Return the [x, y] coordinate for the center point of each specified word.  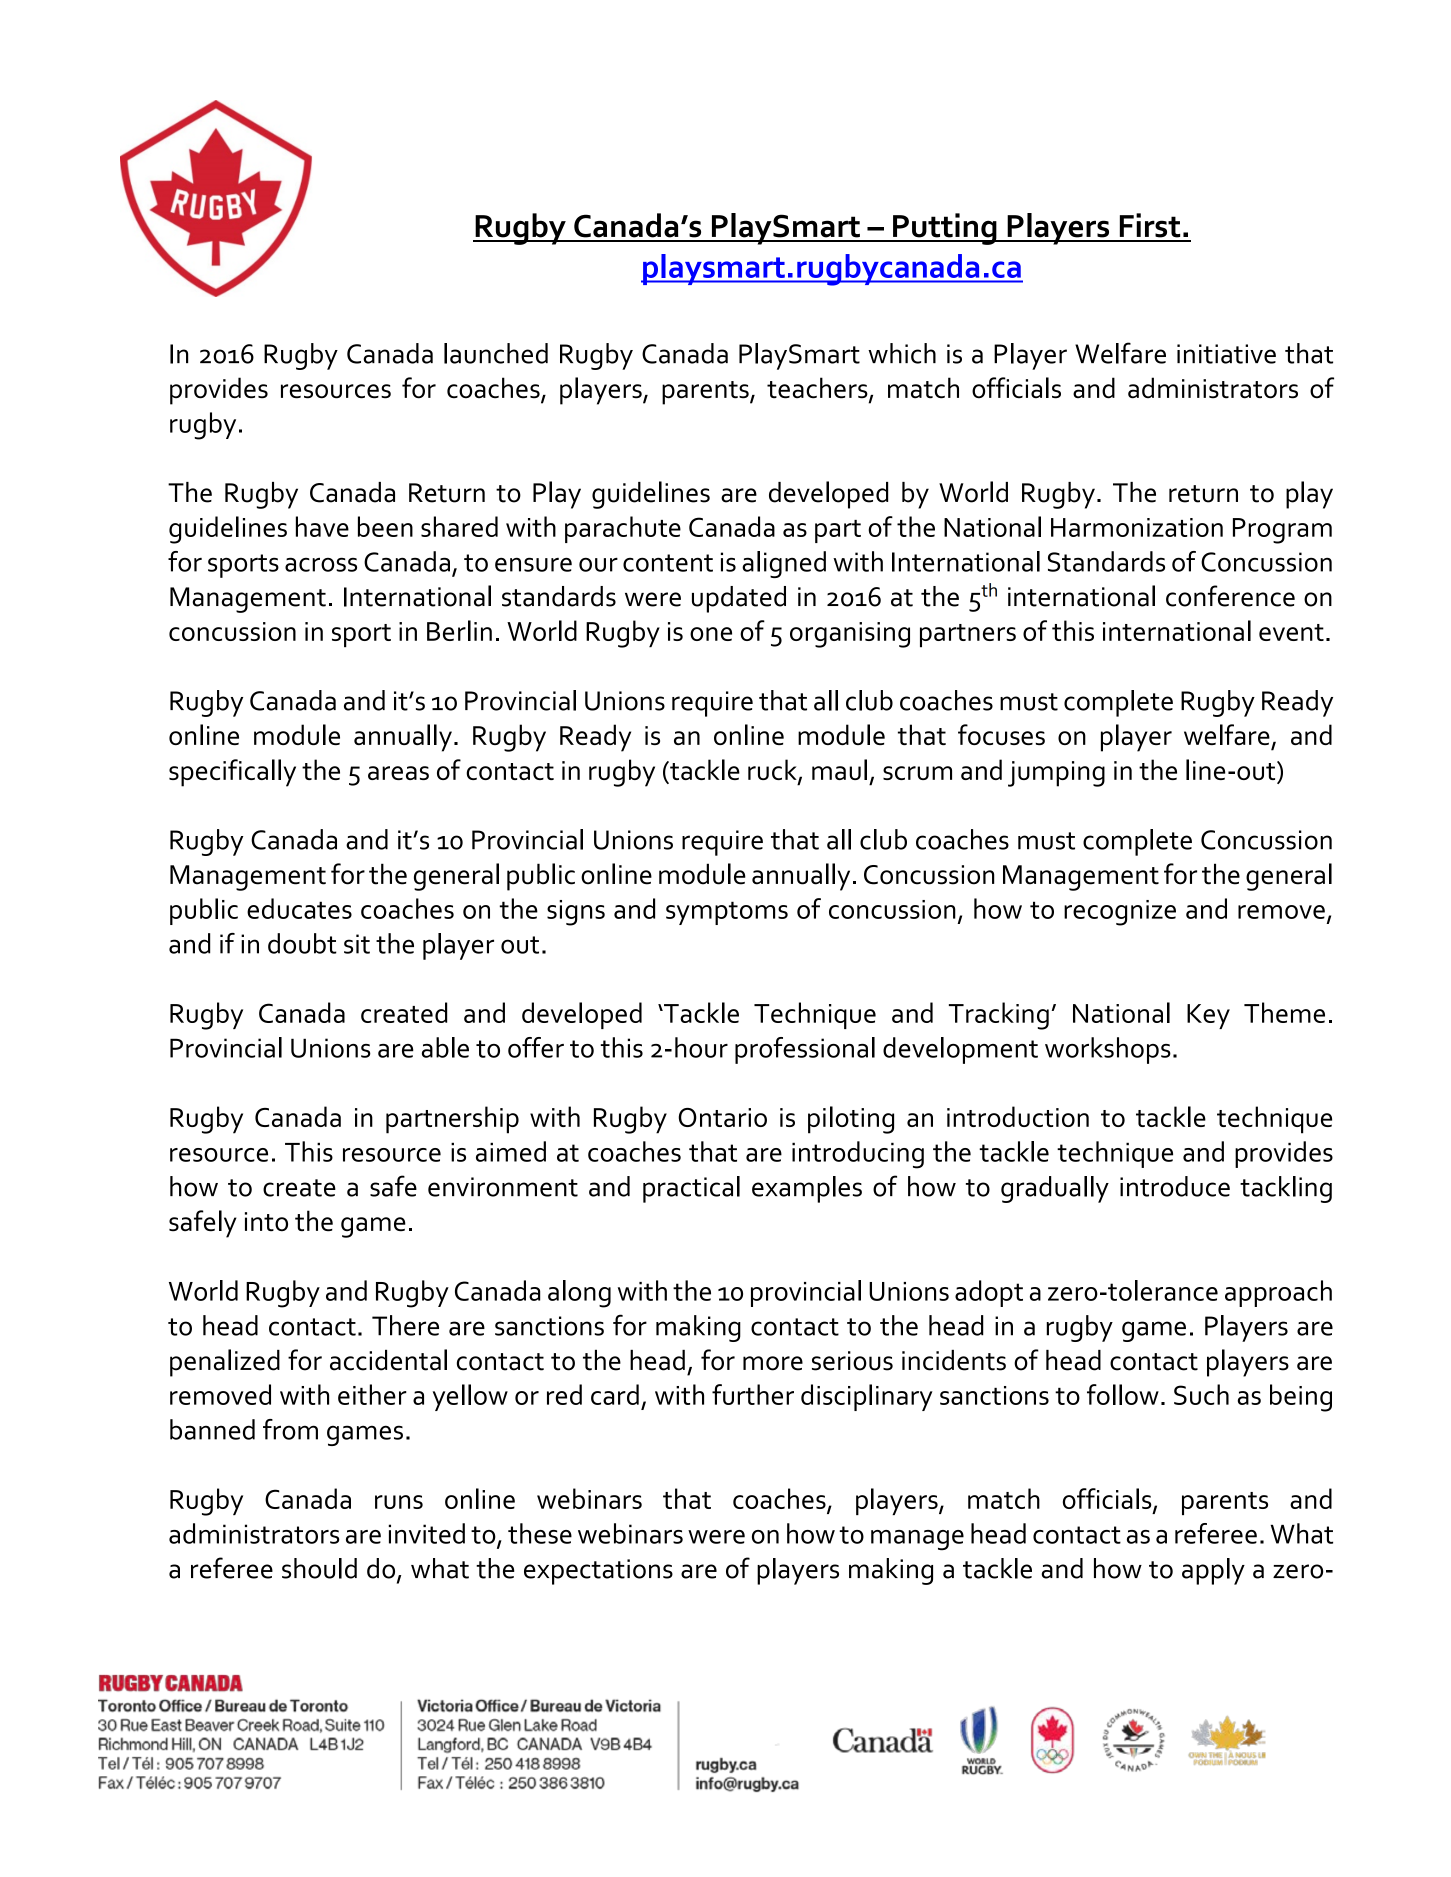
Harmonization [1137, 527]
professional [805, 1050]
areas [398, 773]
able [445, 1047]
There [405, 1325]
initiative [1226, 354]
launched [496, 353]
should [319, 1568]
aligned [784, 564]
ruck [773, 771]
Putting [945, 229]
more [773, 1363]
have [322, 526]
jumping [1056, 774]
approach [1278, 1293]
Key [1208, 1016]
